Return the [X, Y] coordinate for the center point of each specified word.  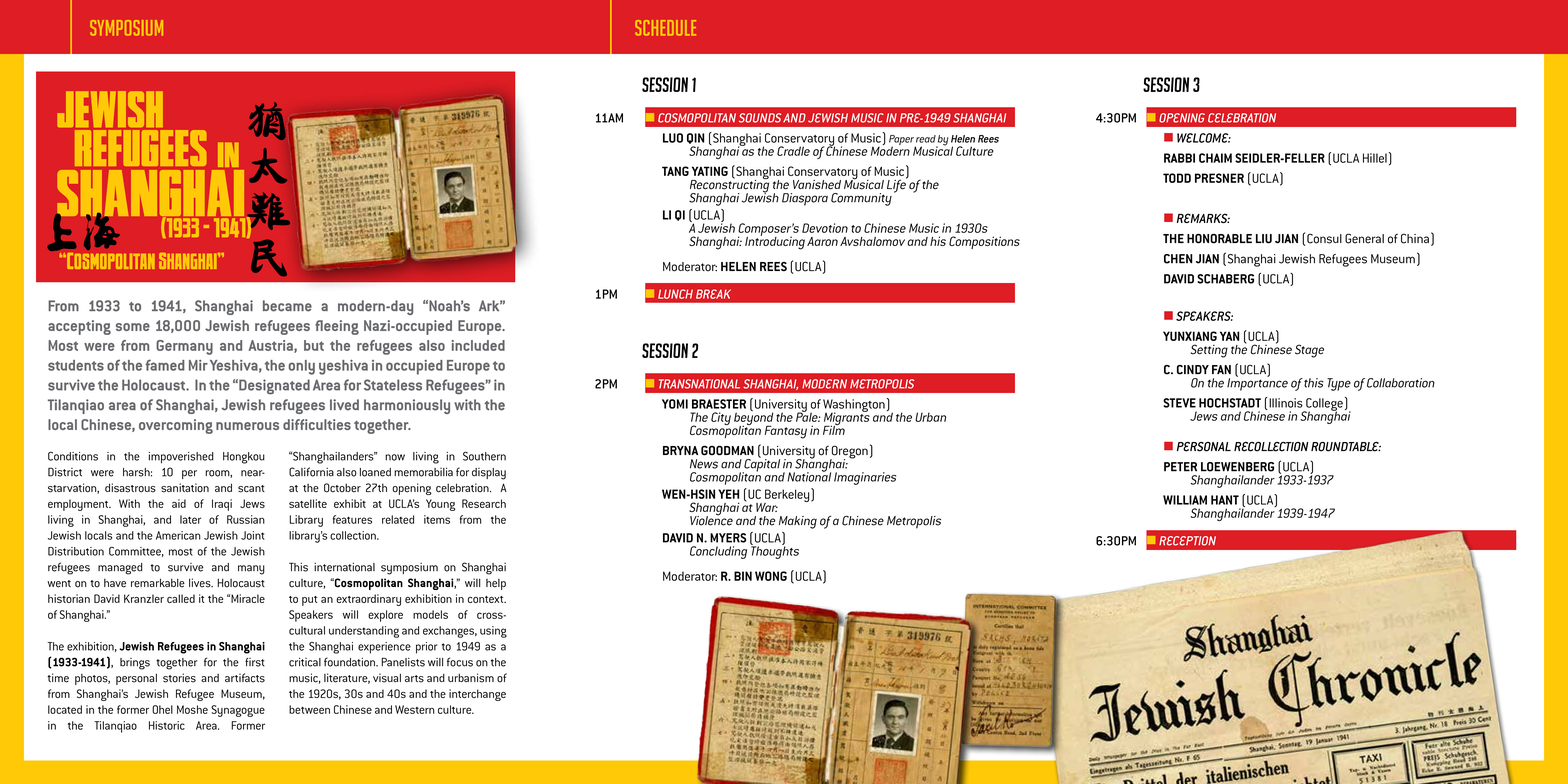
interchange [477, 695]
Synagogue [238, 711]
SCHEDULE [665, 28]
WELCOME [1204, 138]
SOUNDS [760, 118]
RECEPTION [1187, 541]
